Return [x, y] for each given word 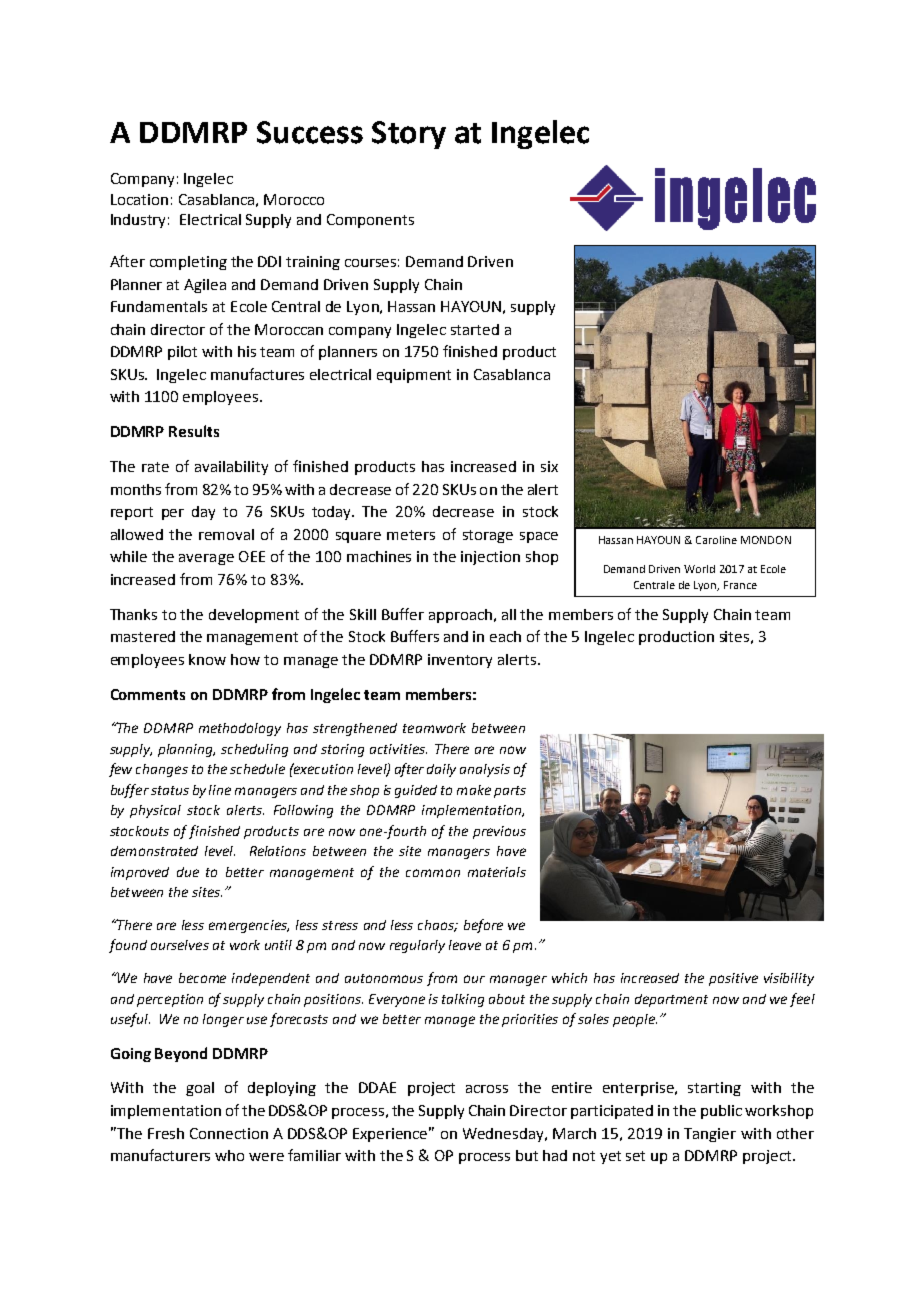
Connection [229, 1133]
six [549, 466]
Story [409, 135]
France [740, 585]
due [188, 872]
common [433, 873]
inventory [460, 661]
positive [733, 979]
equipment [414, 376]
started [475, 329]
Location [139, 199]
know [207, 659]
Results [194, 431]
